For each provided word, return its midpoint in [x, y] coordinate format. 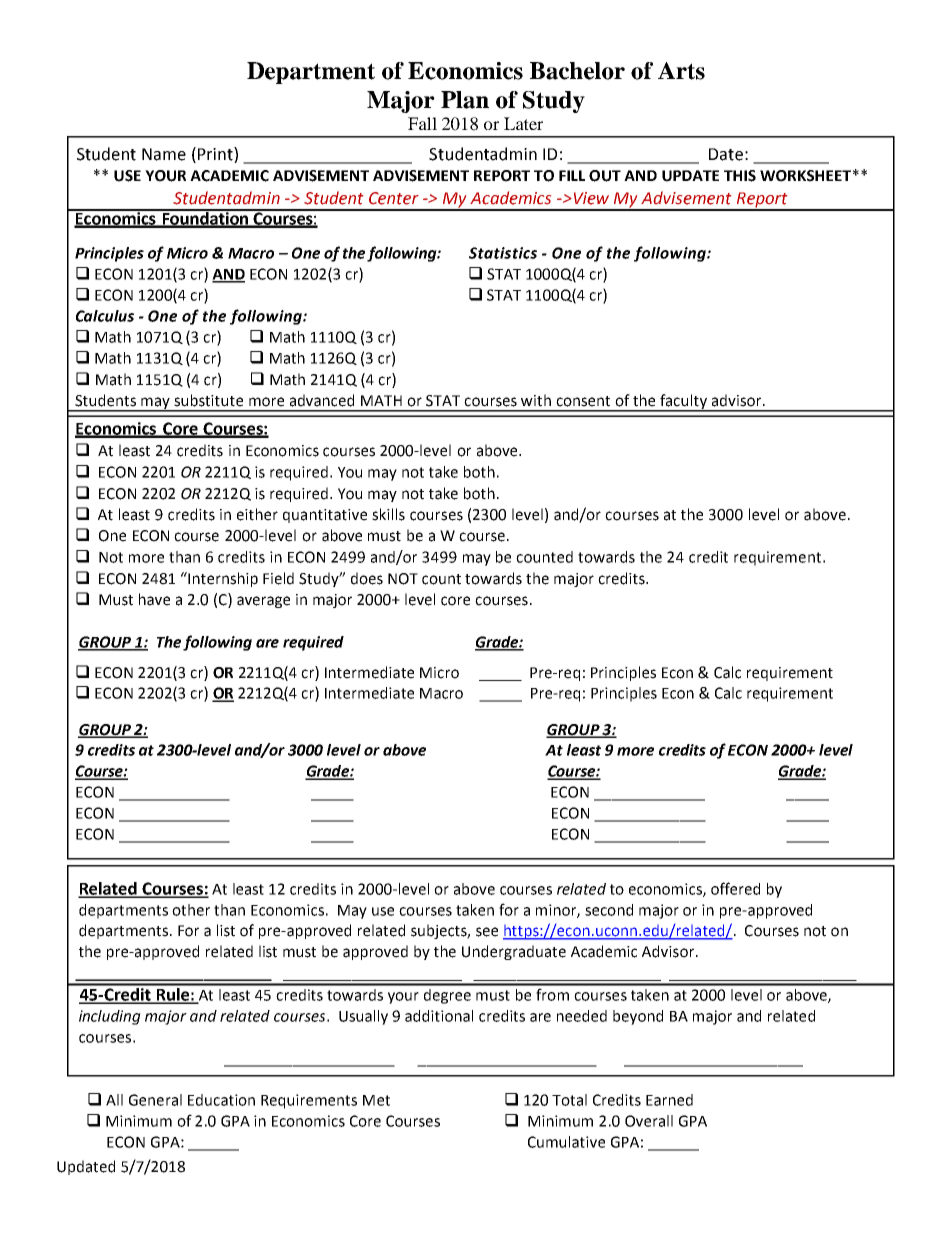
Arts [681, 71]
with [536, 400]
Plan [465, 100]
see [487, 932]
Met [376, 1100]
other [191, 910]
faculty [684, 402]
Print [216, 155]
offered [735, 888]
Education [221, 1100]
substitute [208, 400]
